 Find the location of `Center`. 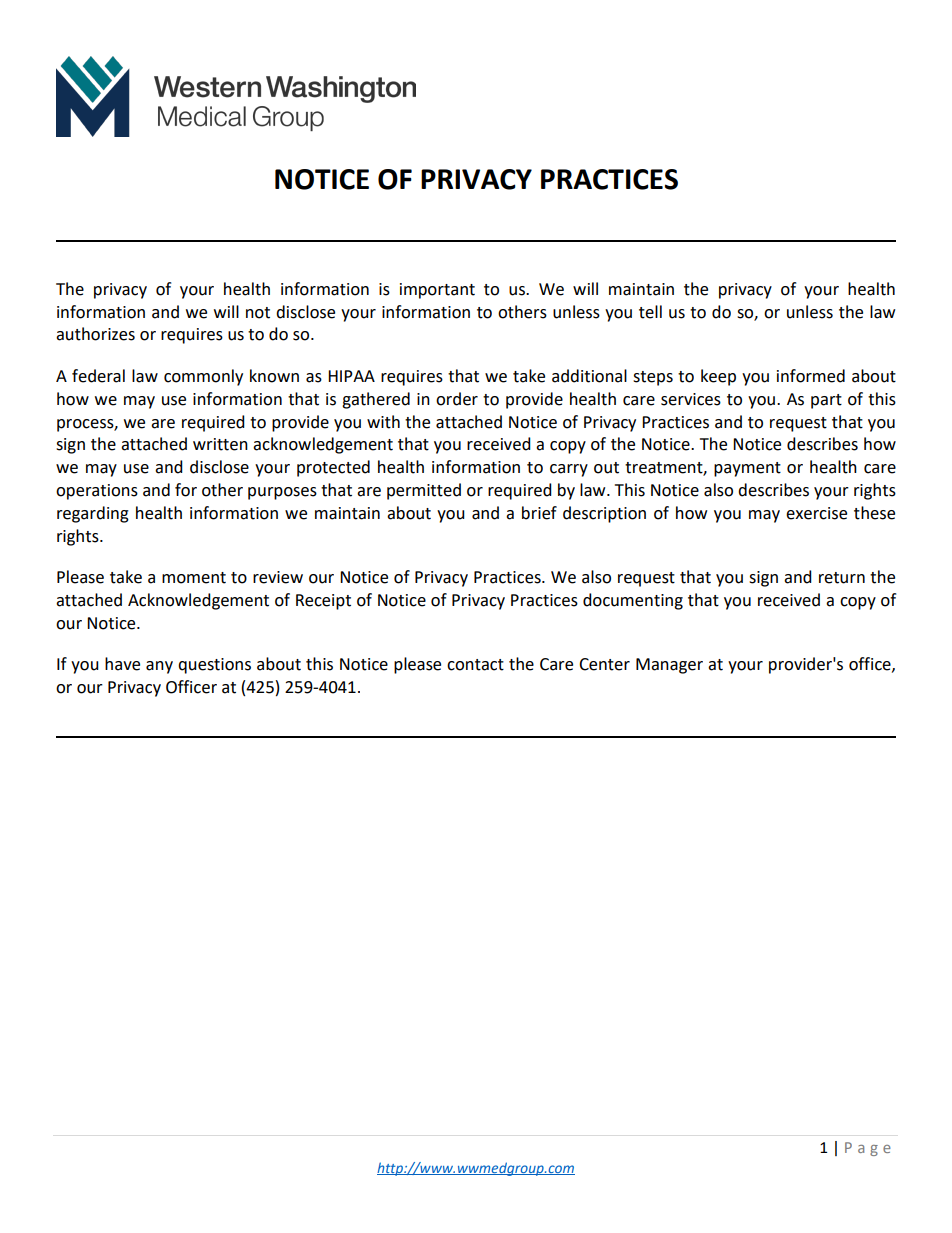

Center is located at coordinates (604, 664).
